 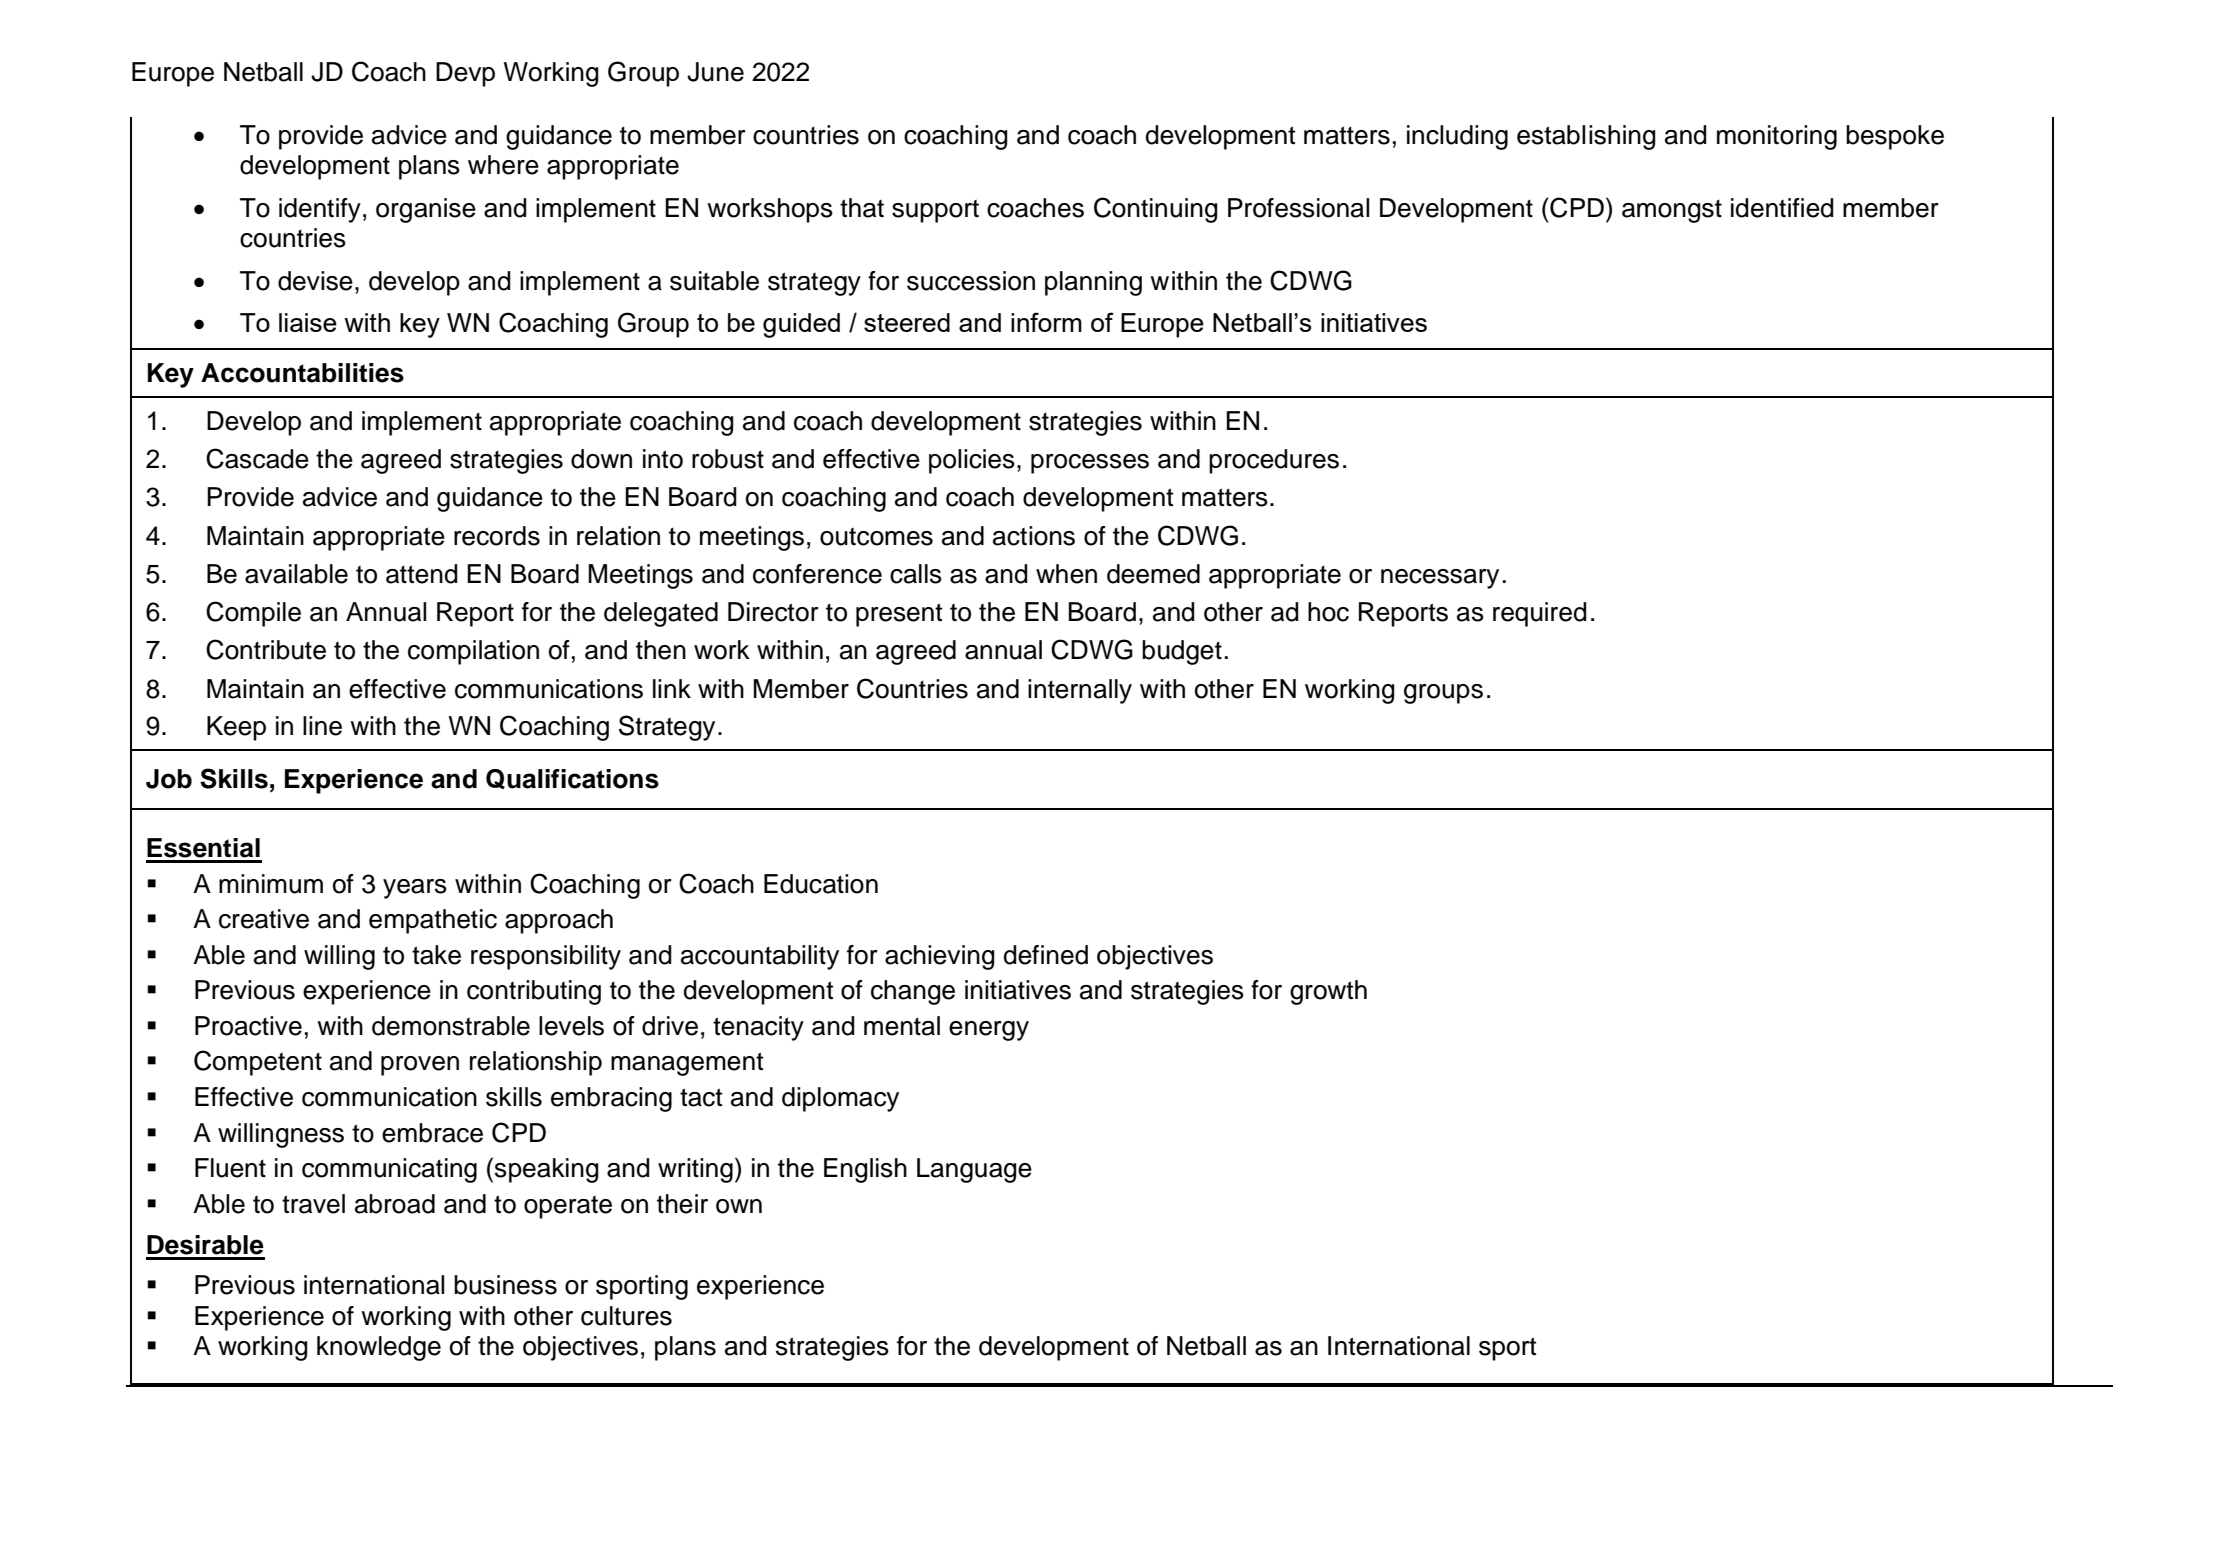 I want to click on Language, so click(x=974, y=1170).
